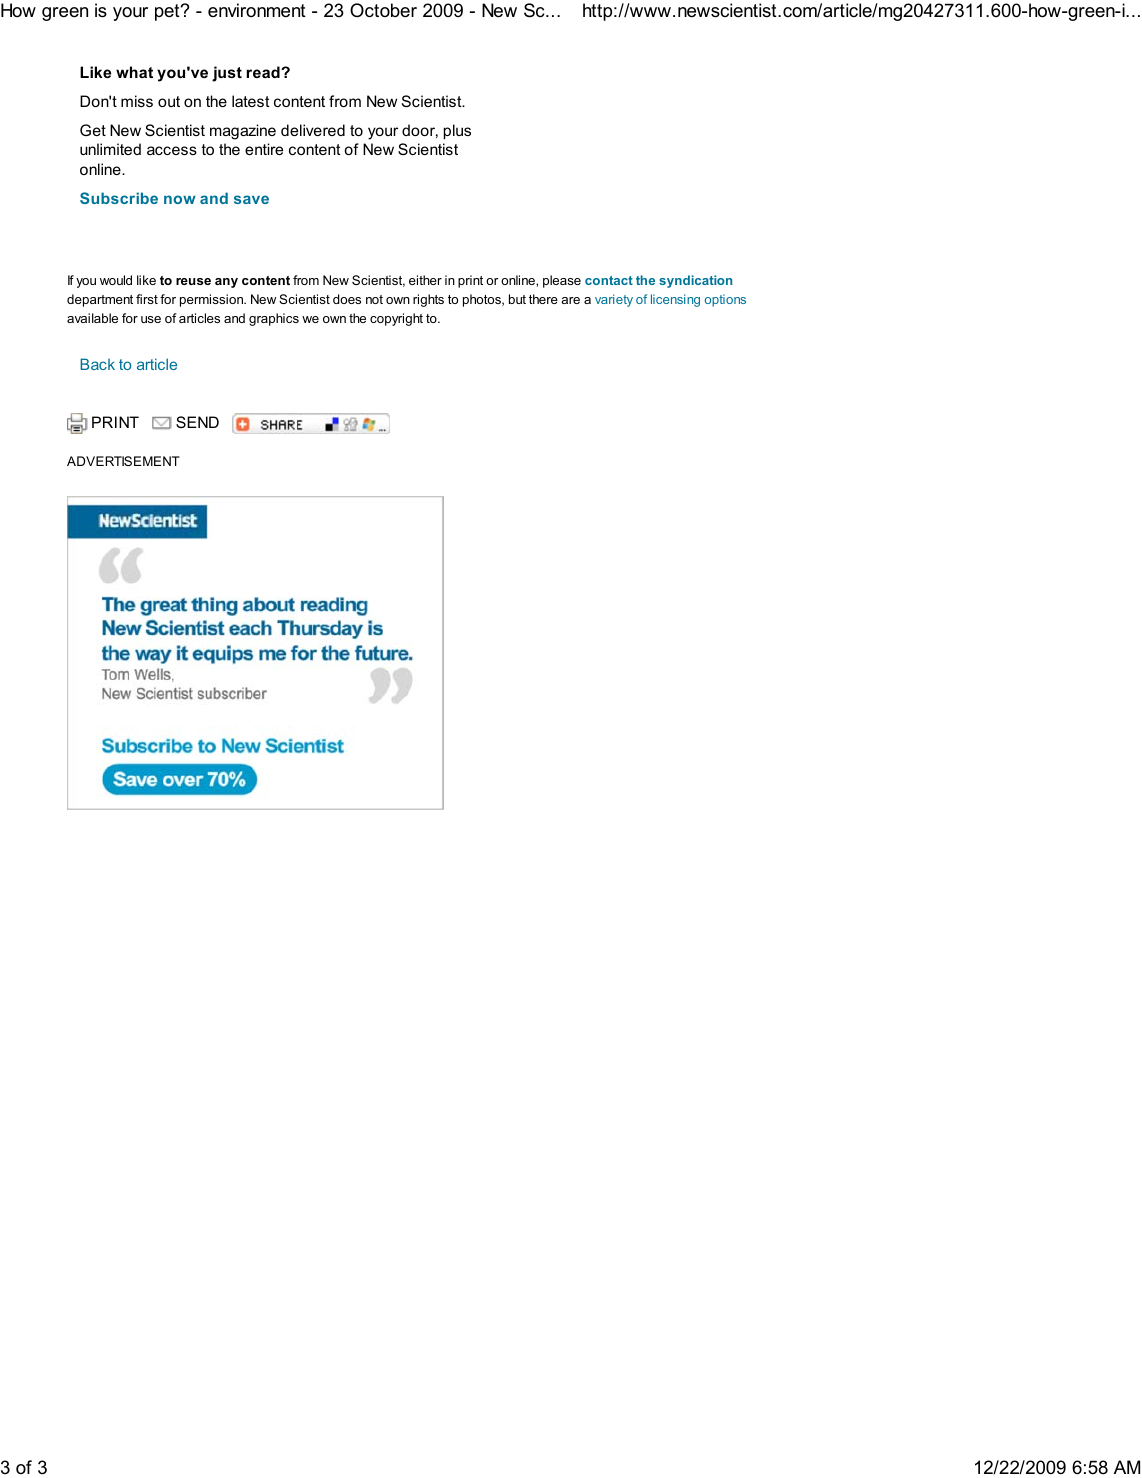 The width and height of the screenshot is (1142, 1478). I want to click on contact, so click(609, 280).
